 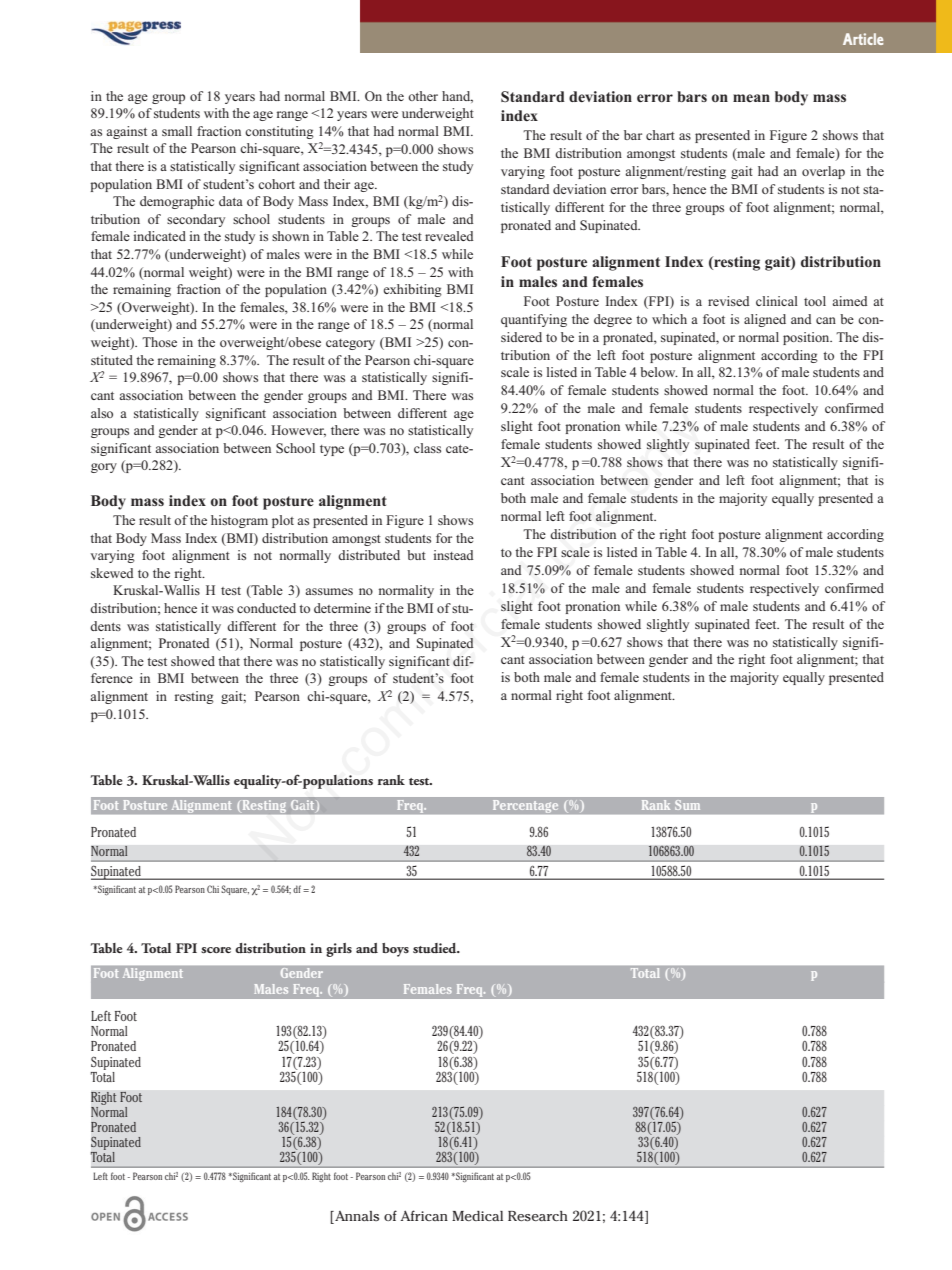 What do you see at coordinates (159, 342) in the screenshot?
I see `Those` at bounding box center [159, 342].
